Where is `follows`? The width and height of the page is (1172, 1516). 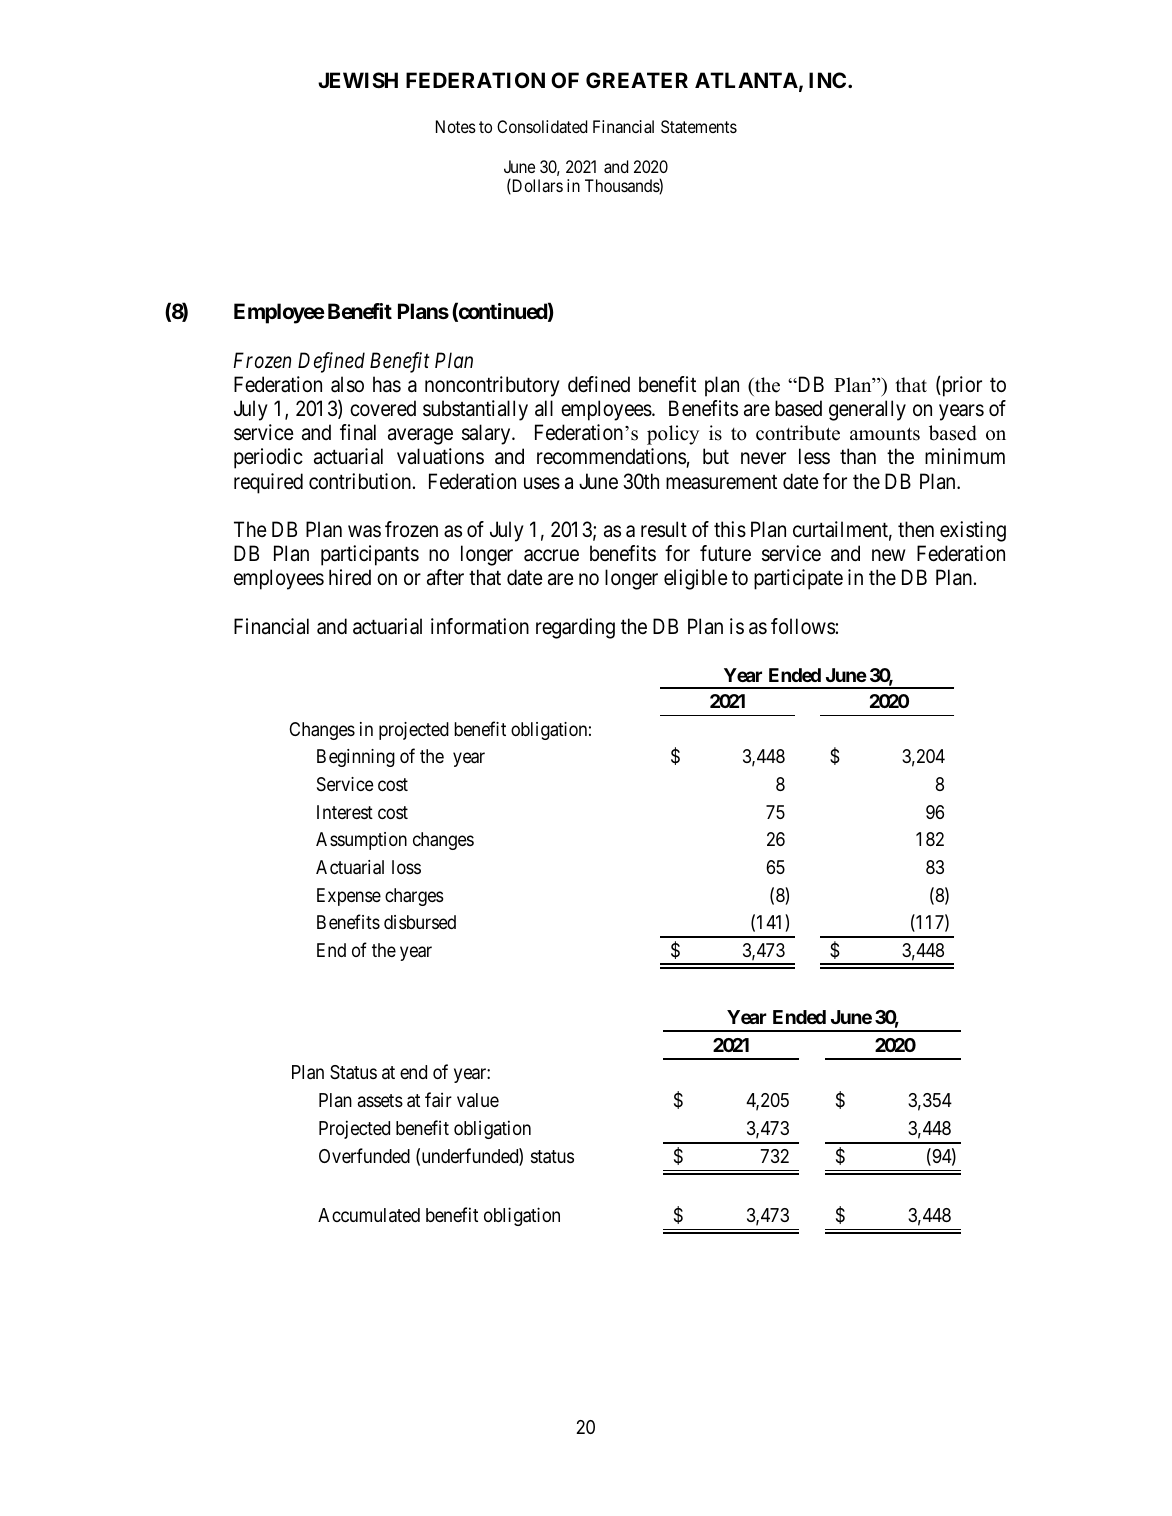 follows is located at coordinates (803, 626).
